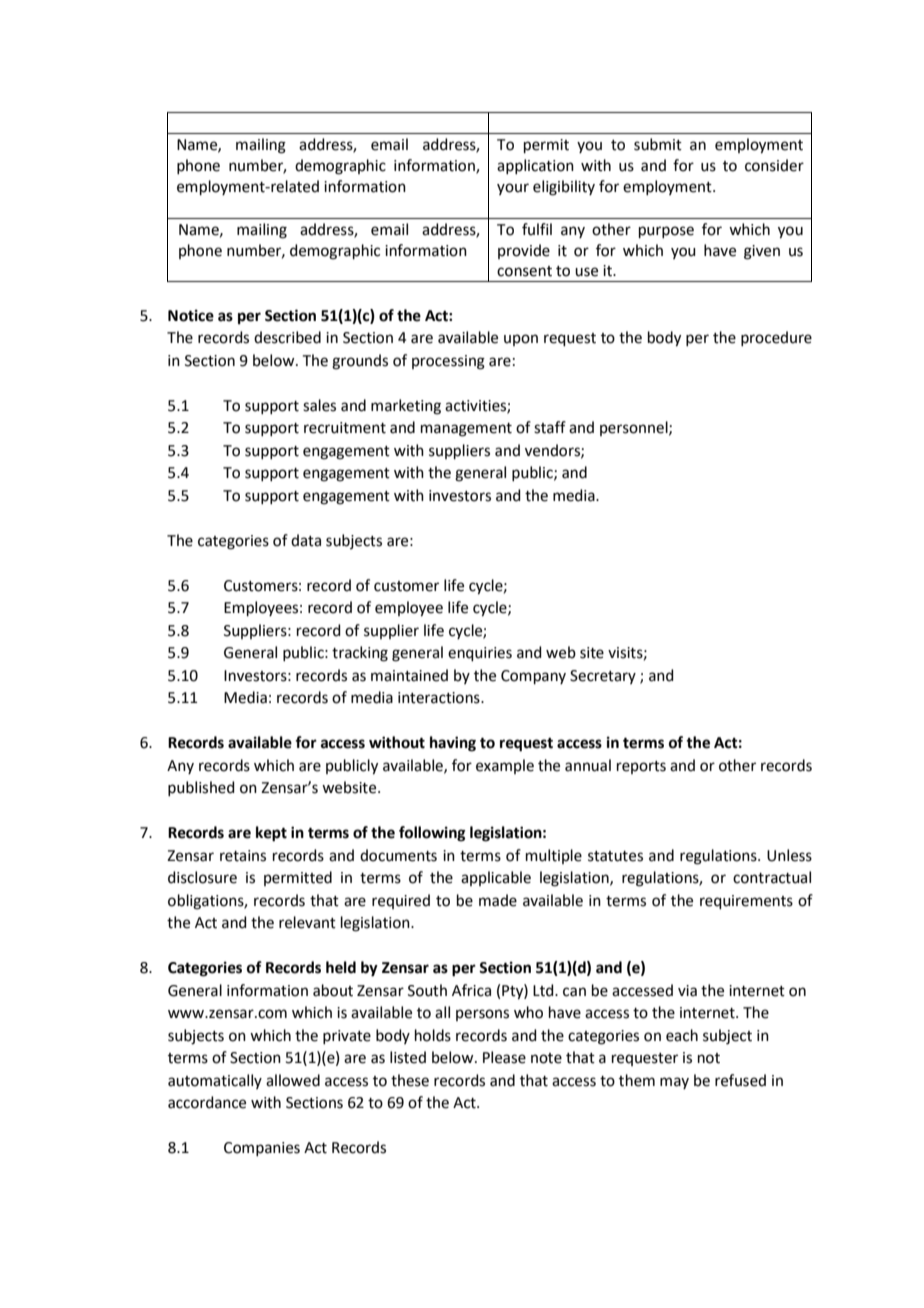 This screenshot has height=1308, width=924. What do you see at coordinates (360, 654) in the screenshot?
I see `tracking` at bounding box center [360, 654].
